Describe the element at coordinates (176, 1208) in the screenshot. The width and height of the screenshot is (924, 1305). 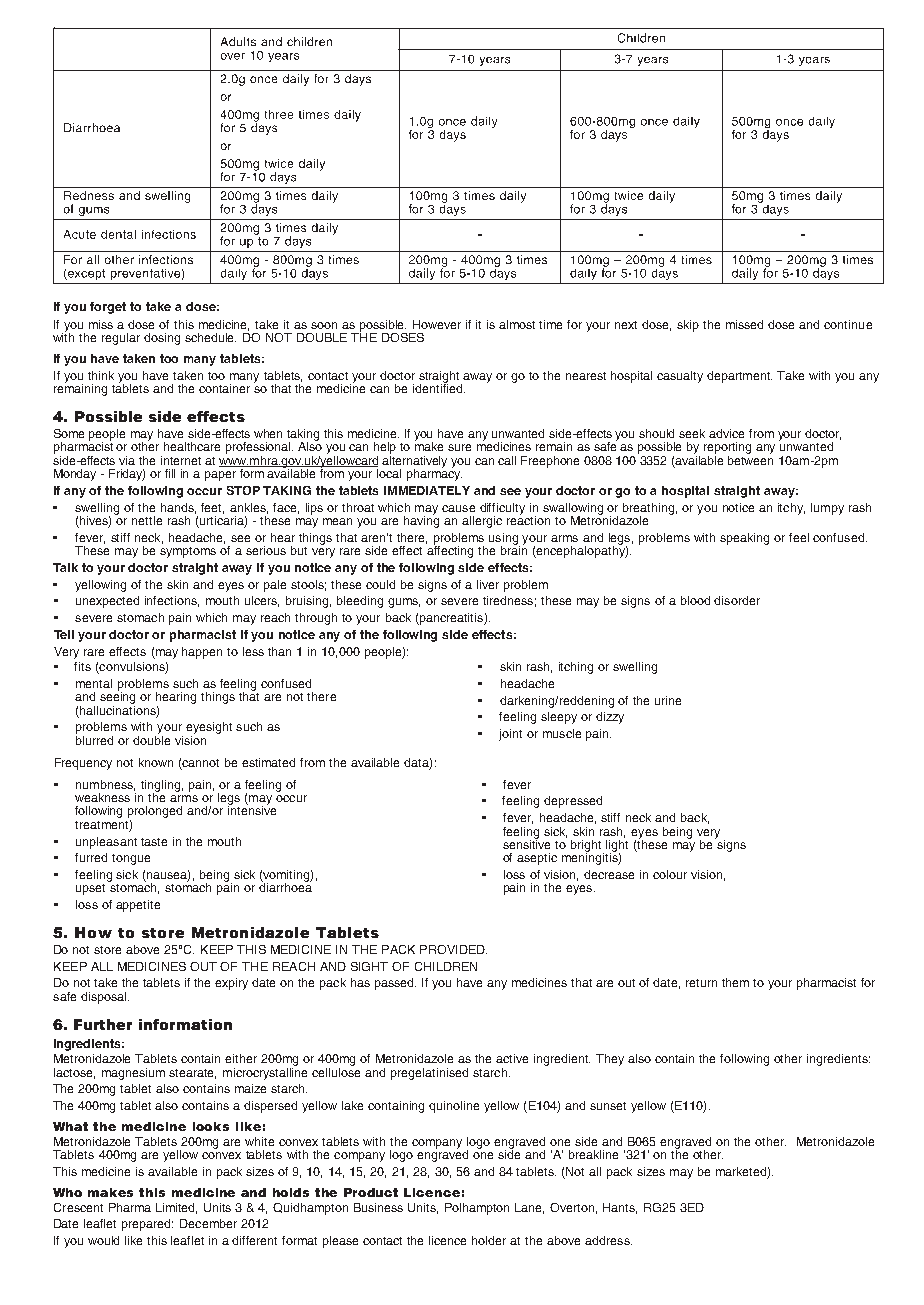
I see `Limited` at that location.
